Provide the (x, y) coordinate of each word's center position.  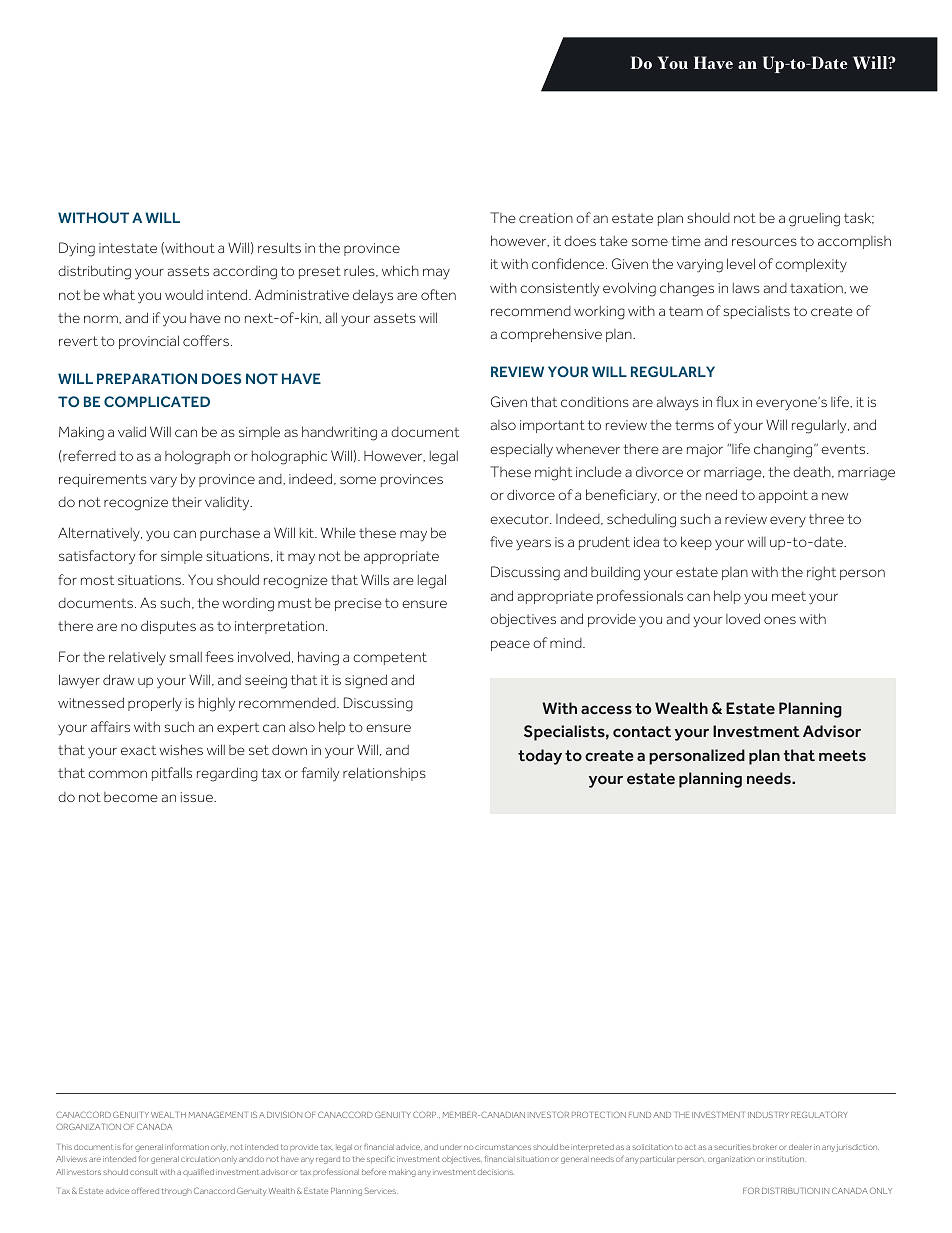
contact (642, 731)
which (400, 270)
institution (786, 1159)
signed (366, 681)
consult (144, 1172)
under (450, 1147)
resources (764, 242)
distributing (94, 272)
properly (155, 704)
